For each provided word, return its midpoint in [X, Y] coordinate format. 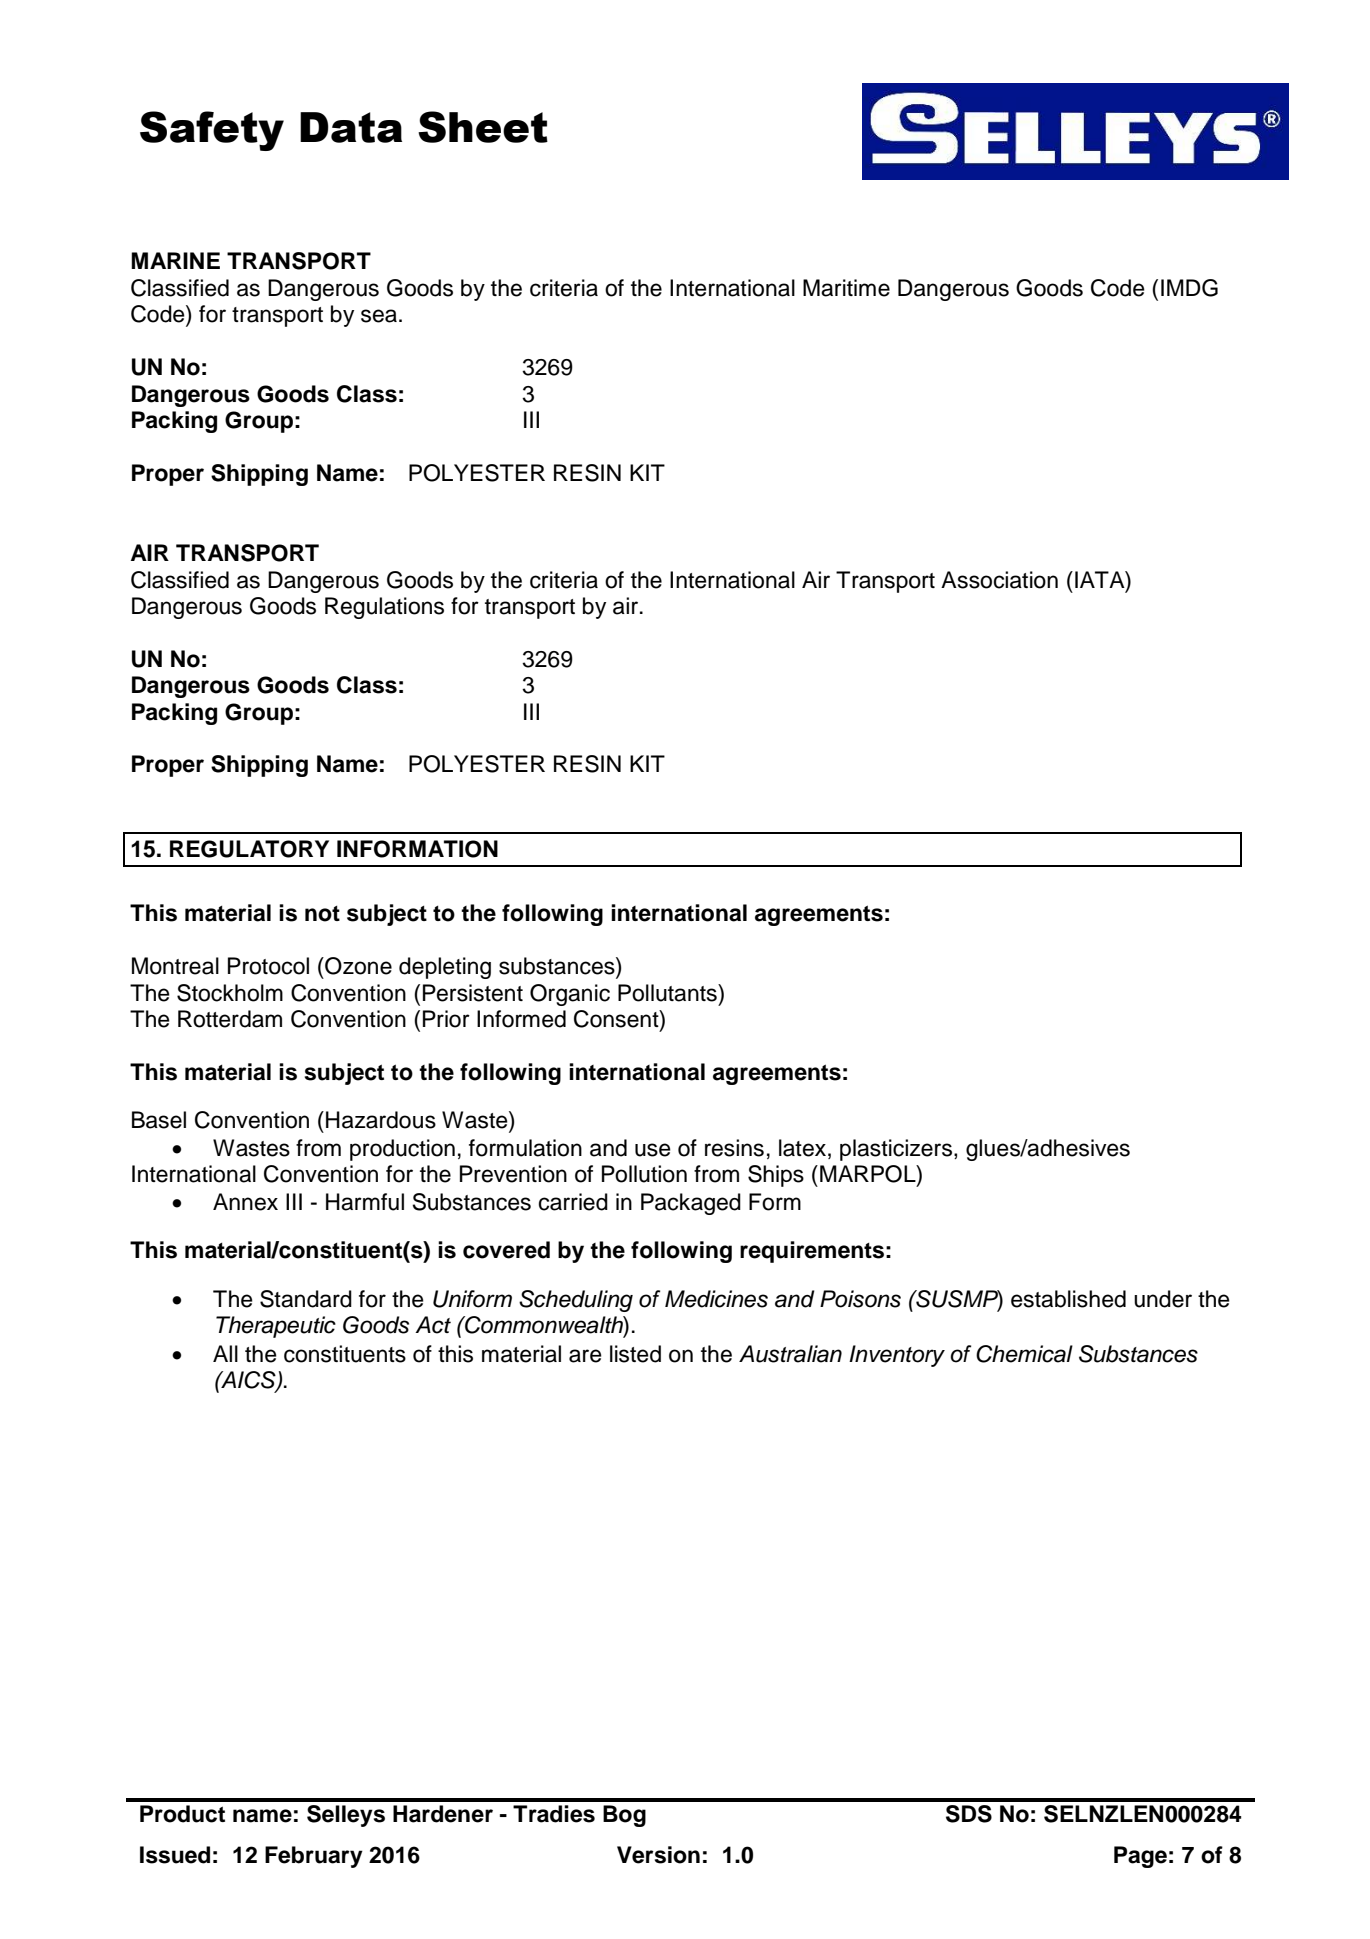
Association [999, 580]
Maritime [846, 288]
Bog [624, 1816]
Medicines [716, 1299]
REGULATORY [249, 849]
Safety [212, 131]
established [1068, 1299]
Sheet [483, 127]
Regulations [384, 608]
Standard [306, 1299]
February [314, 1857]
